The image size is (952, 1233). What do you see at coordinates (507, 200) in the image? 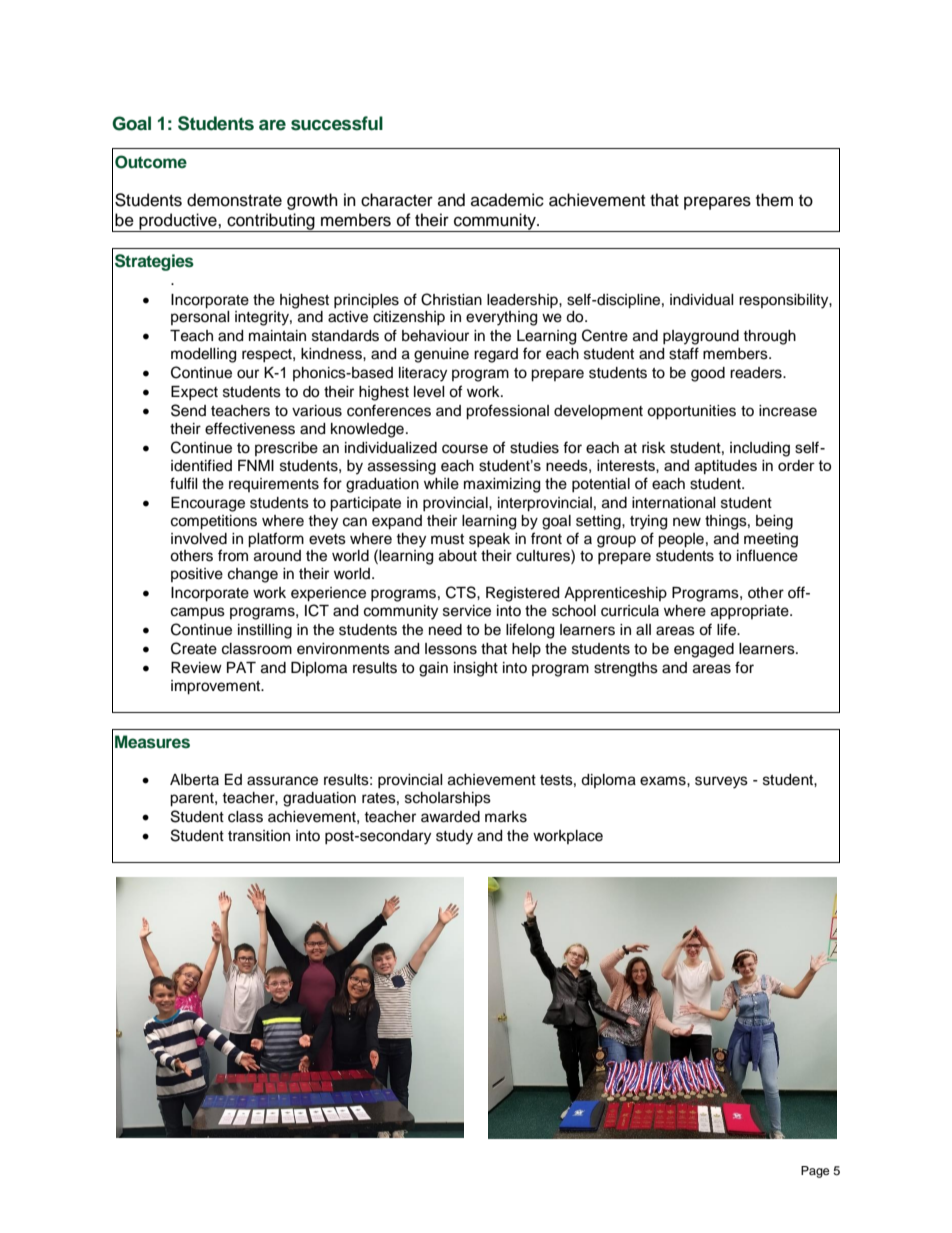
I see `academic` at bounding box center [507, 200].
